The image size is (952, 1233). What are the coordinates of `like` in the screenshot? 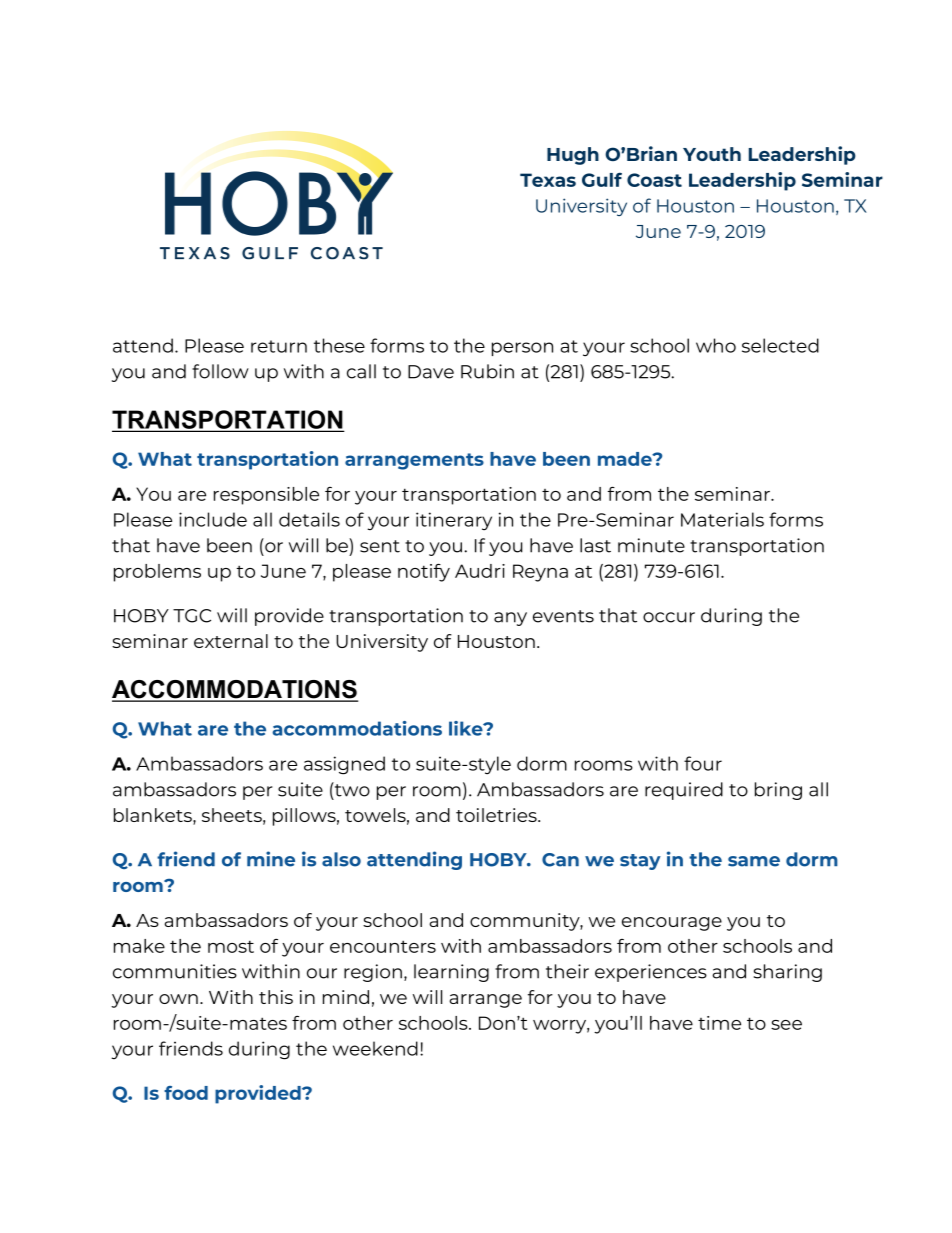 It's located at (467, 728).
